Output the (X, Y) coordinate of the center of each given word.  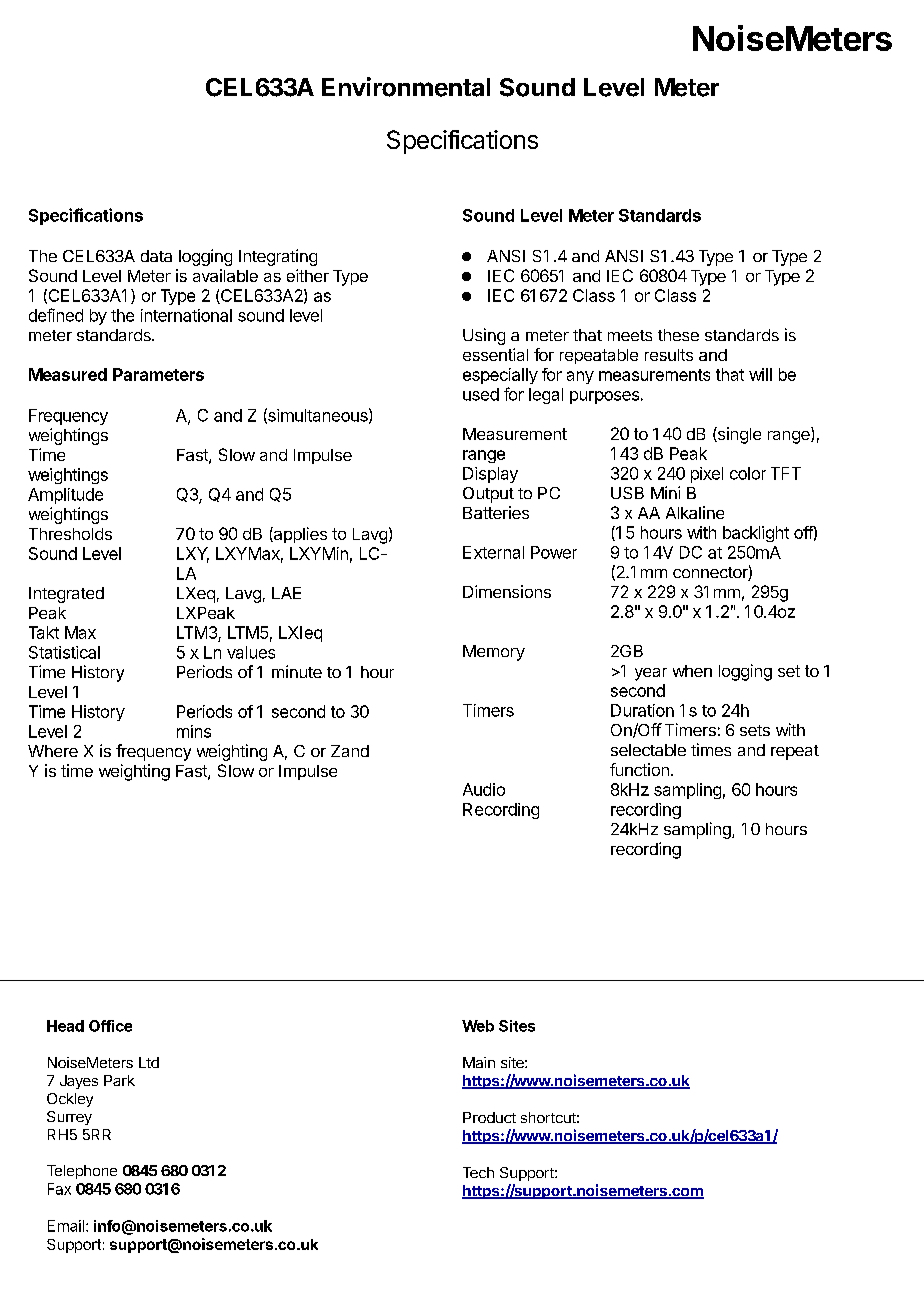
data (156, 256)
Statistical (64, 652)
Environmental (406, 87)
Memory (494, 653)
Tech (478, 1172)
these (678, 335)
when (692, 671)
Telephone (82, 1172)
